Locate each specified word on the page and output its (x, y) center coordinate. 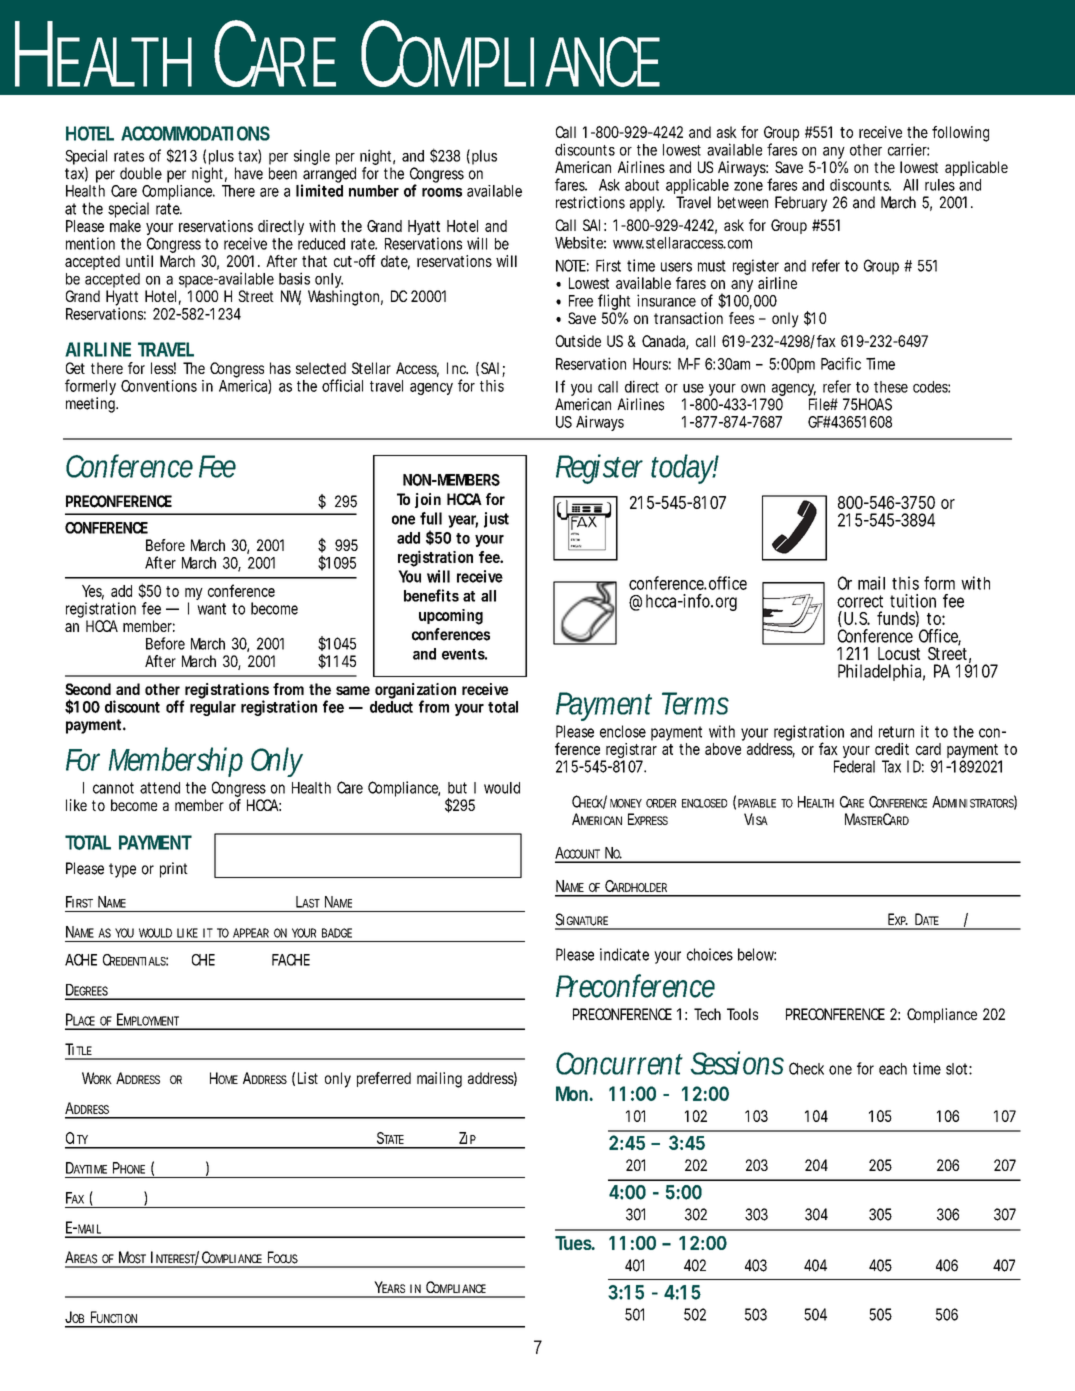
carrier (908, 149)
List (308, 1078)
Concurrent (619, 1063)
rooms (442, 192)
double (141, 173)
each (893, 1069)
